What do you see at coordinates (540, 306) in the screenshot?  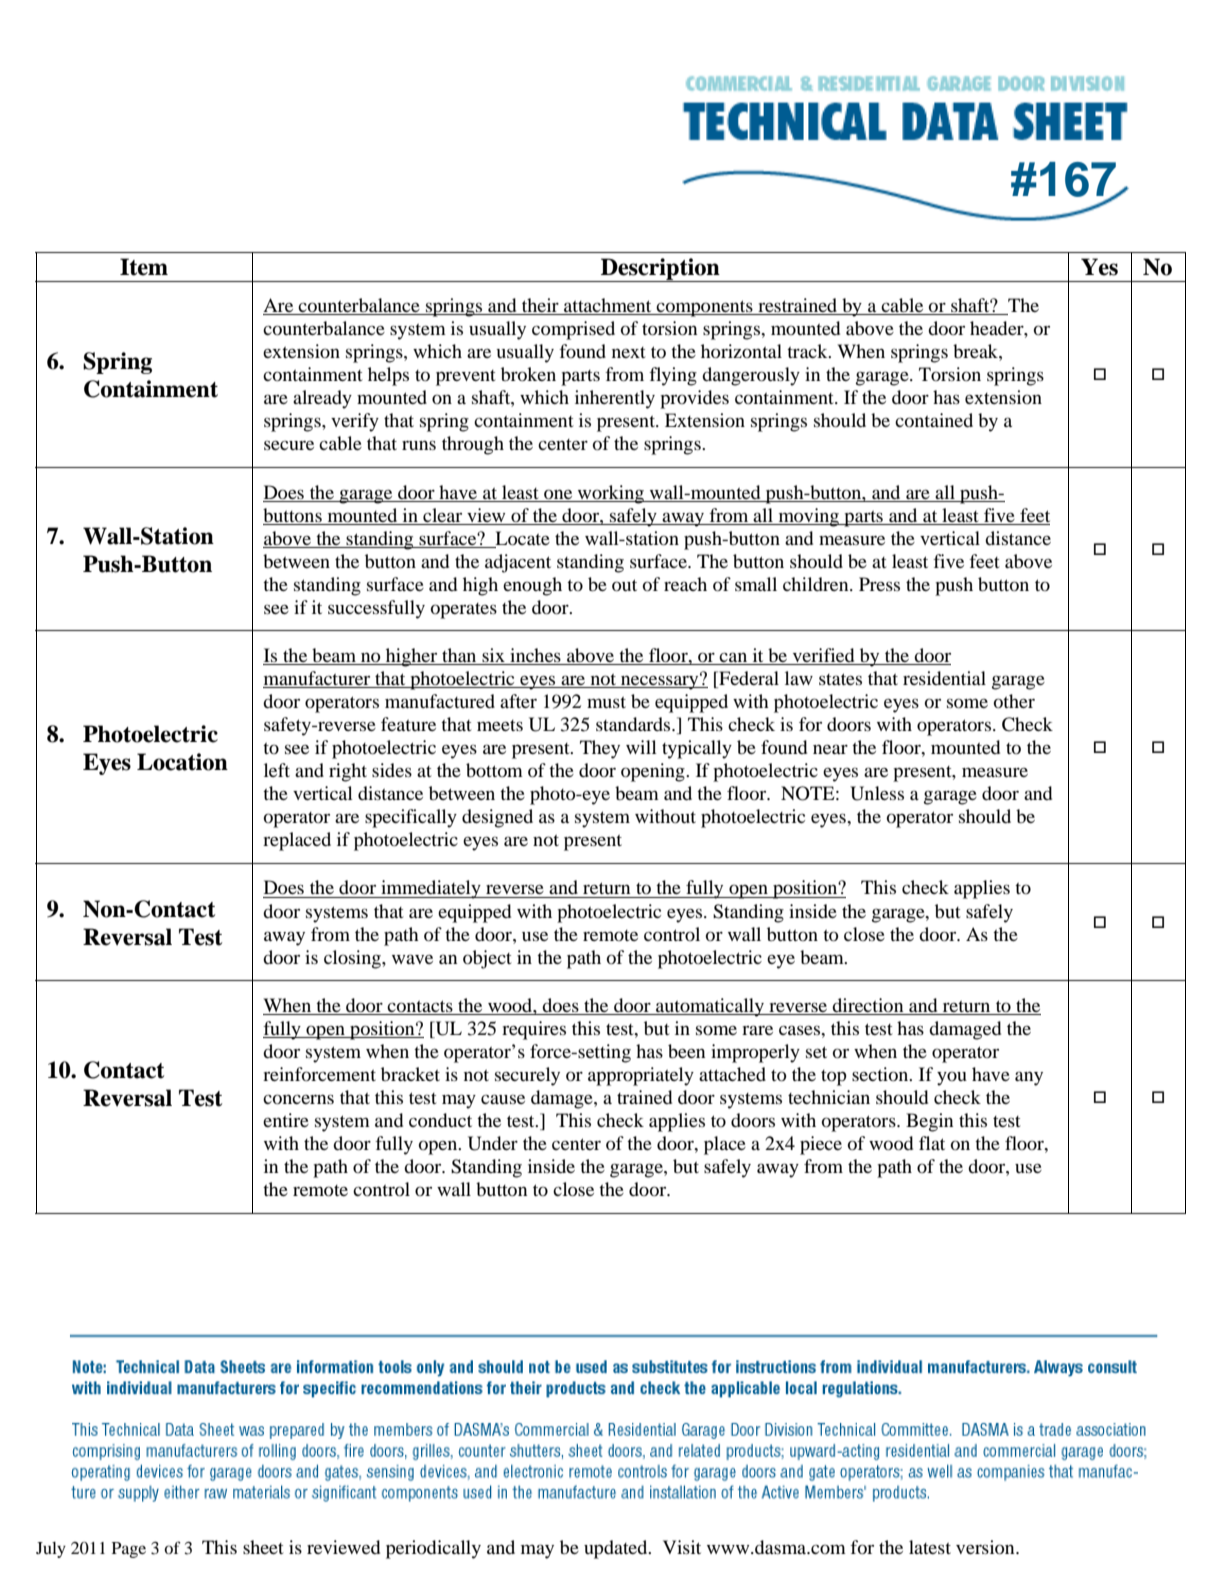 I see `their` at bounding box center [540, 306].
